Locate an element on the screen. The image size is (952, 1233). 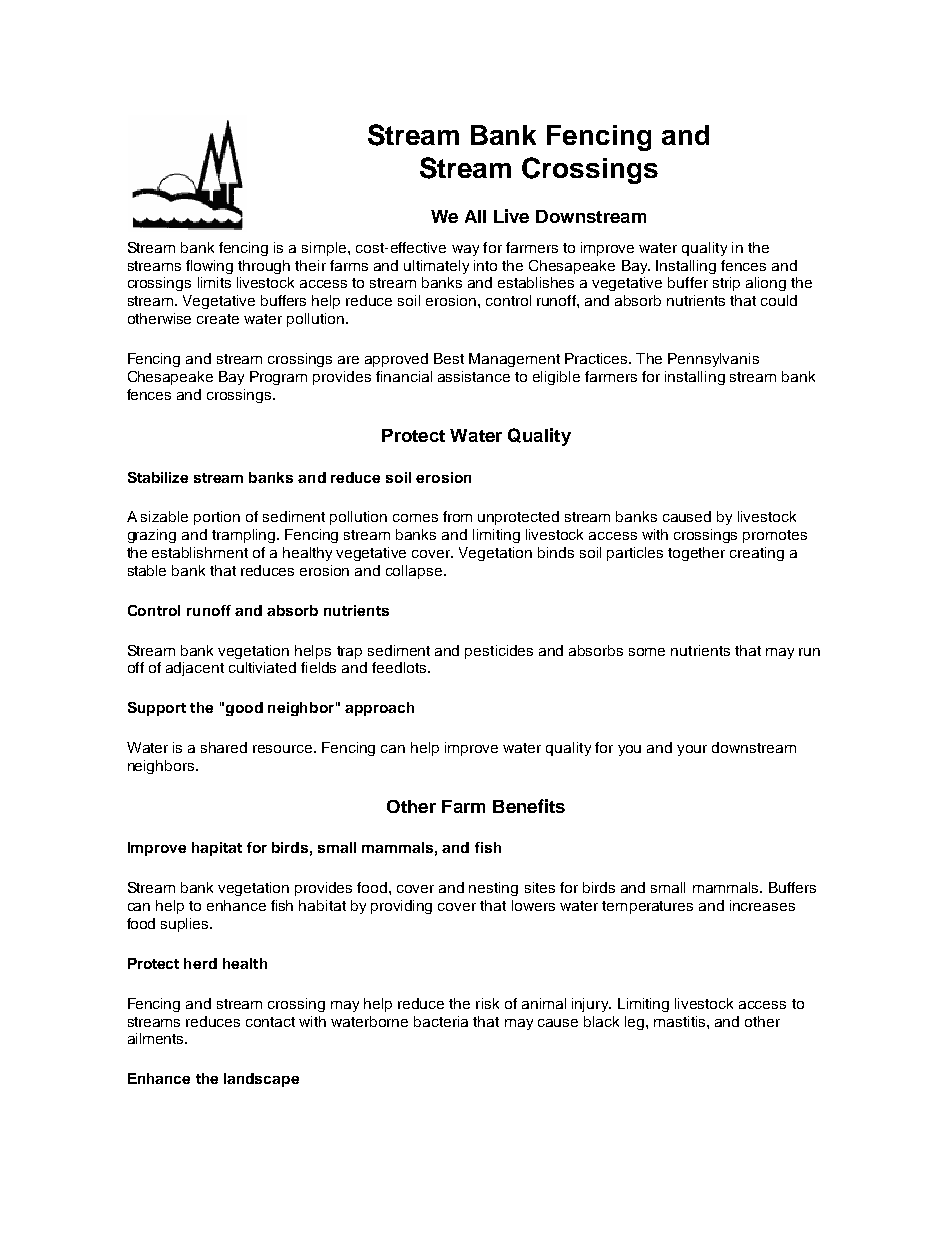
landscape is located at coordinates (261, 1080).
